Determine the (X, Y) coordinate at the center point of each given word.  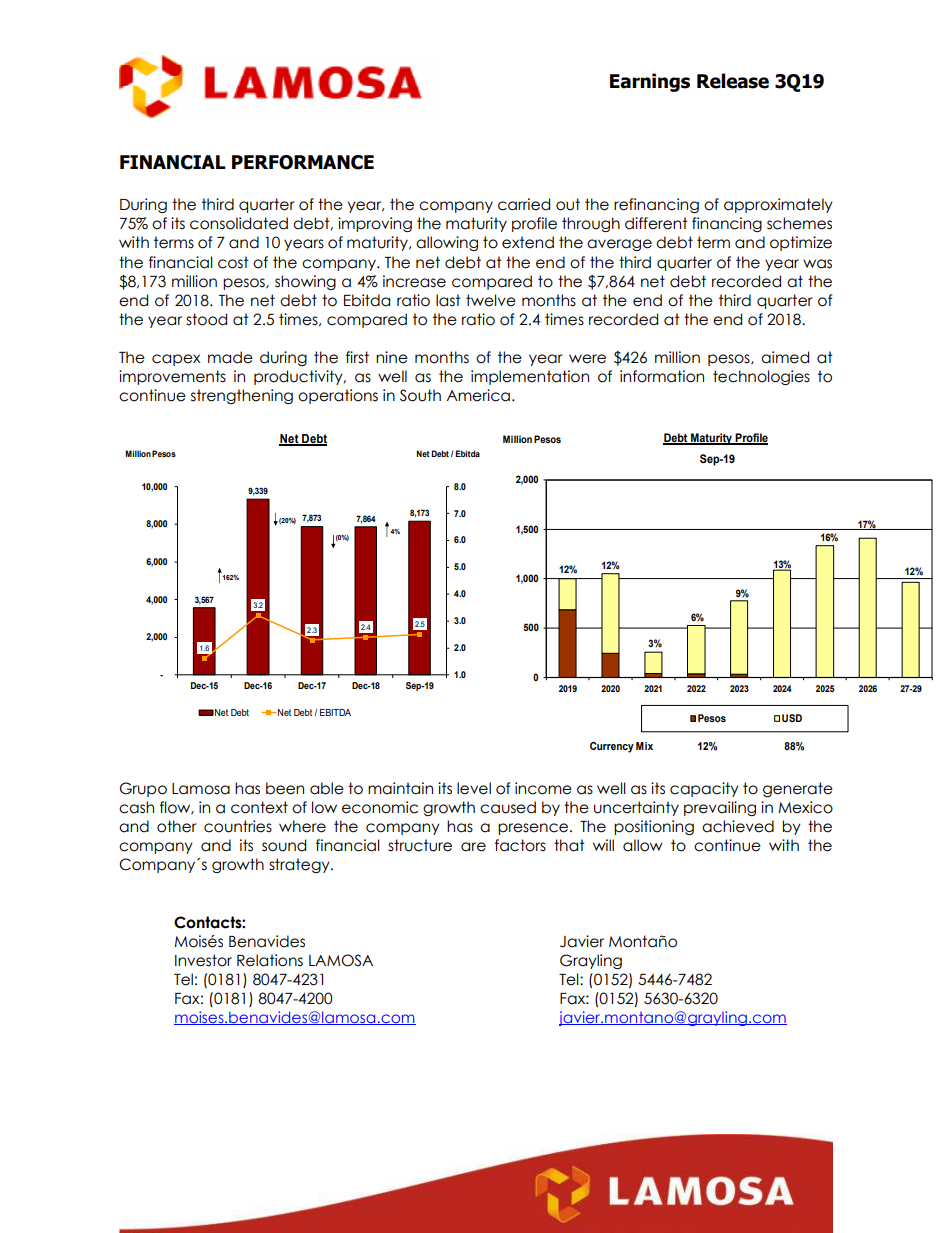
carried (524, 204)
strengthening (242, 396)
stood (206, 319)
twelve (491, 300)
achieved (738, 826)
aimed (785, 357)
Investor (203, 960)
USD (792, 718)
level (474, 788)
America (478, 395)
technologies (761, 377)
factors (520, 845)
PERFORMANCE (303, 162)
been (285, 788)
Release (733, 81)
